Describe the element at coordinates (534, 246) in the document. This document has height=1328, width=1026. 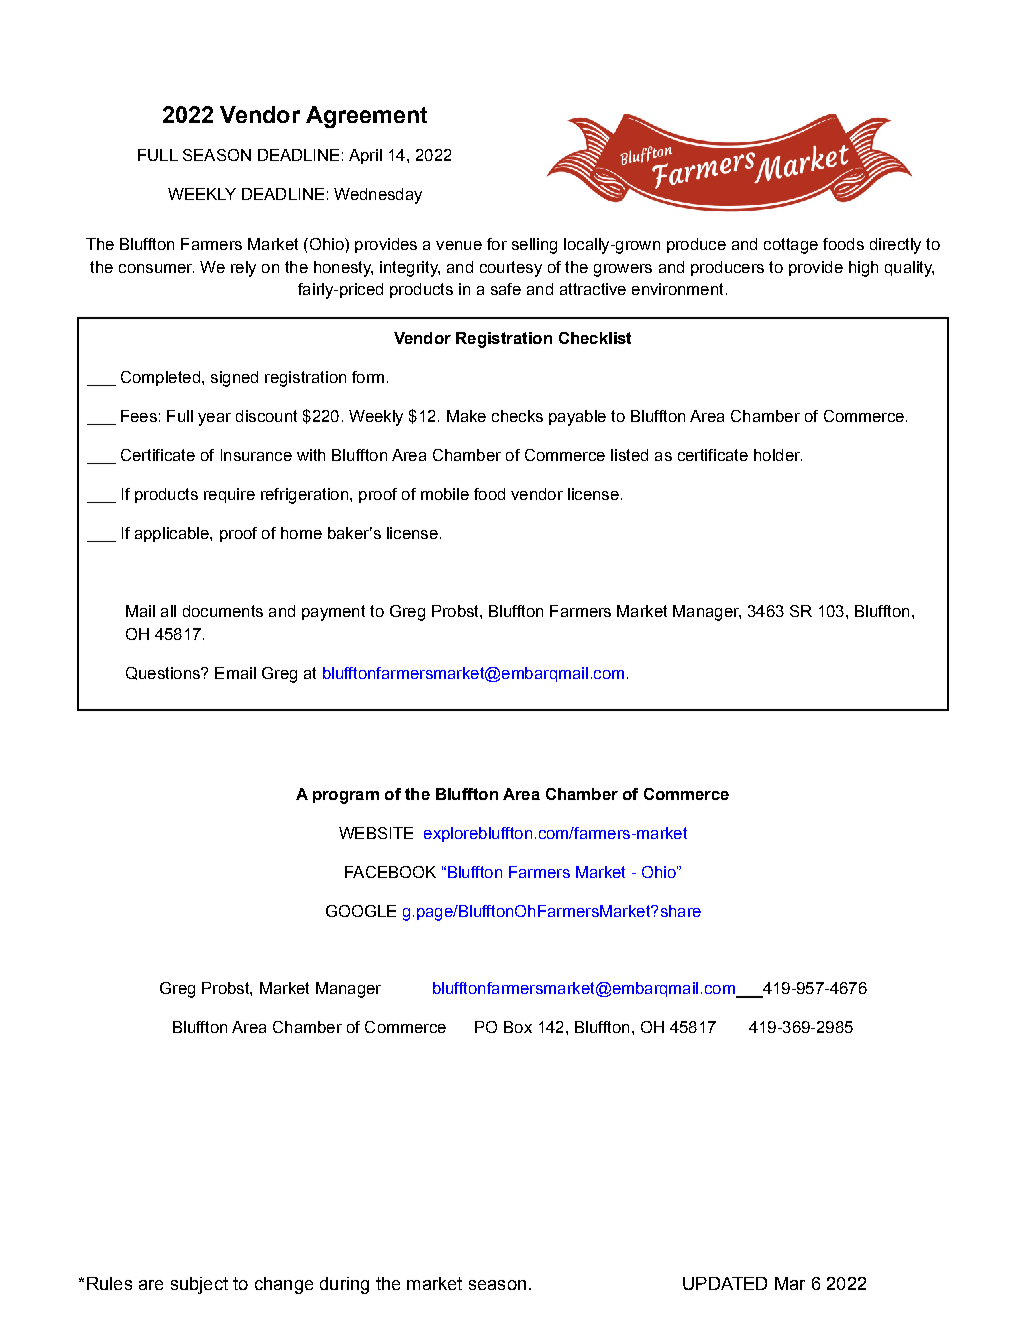
I see `selling` at that location.
